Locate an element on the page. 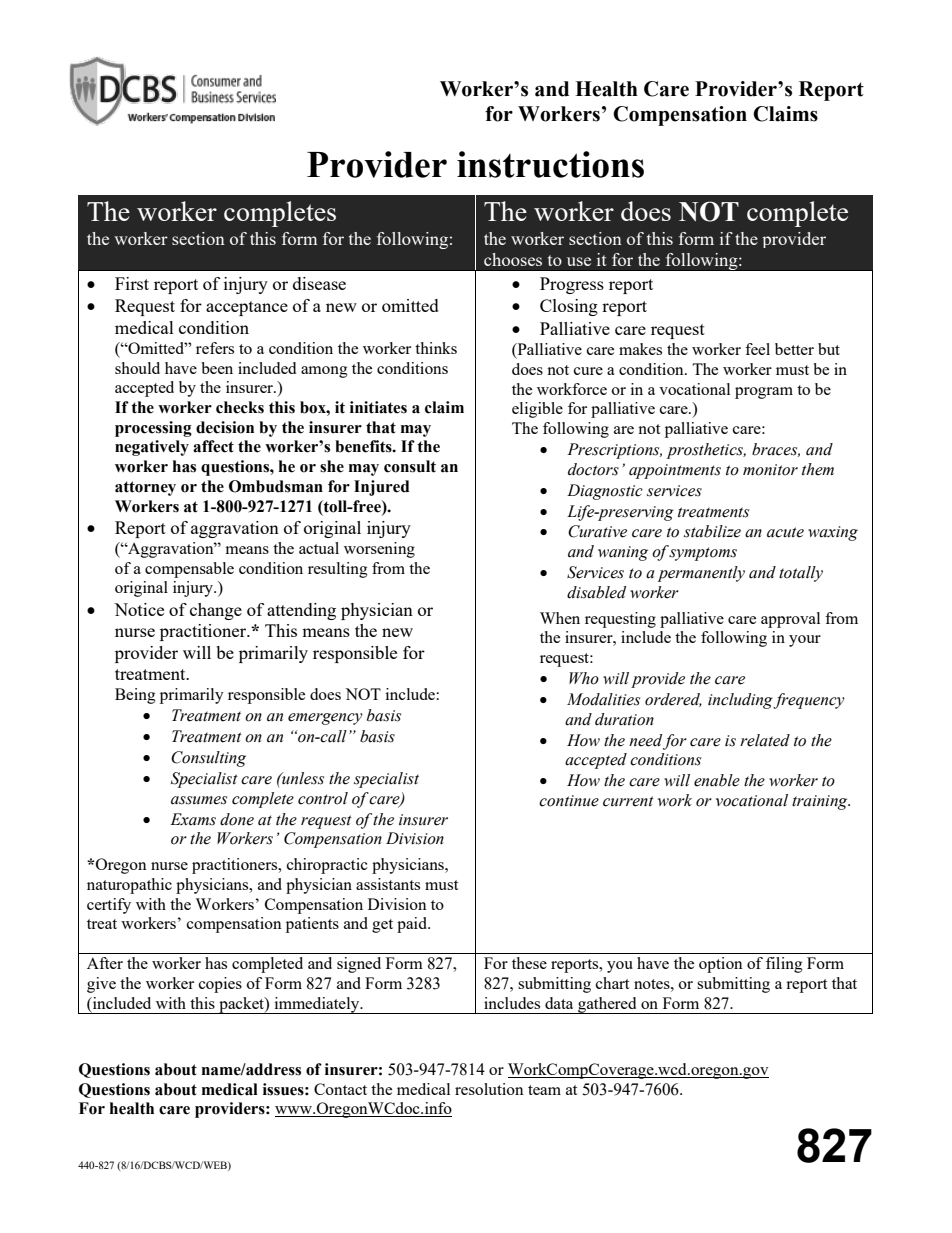 Image resolution: width=952 pixels, height=1233 pixels. program is located at coordinates (764, 393).
